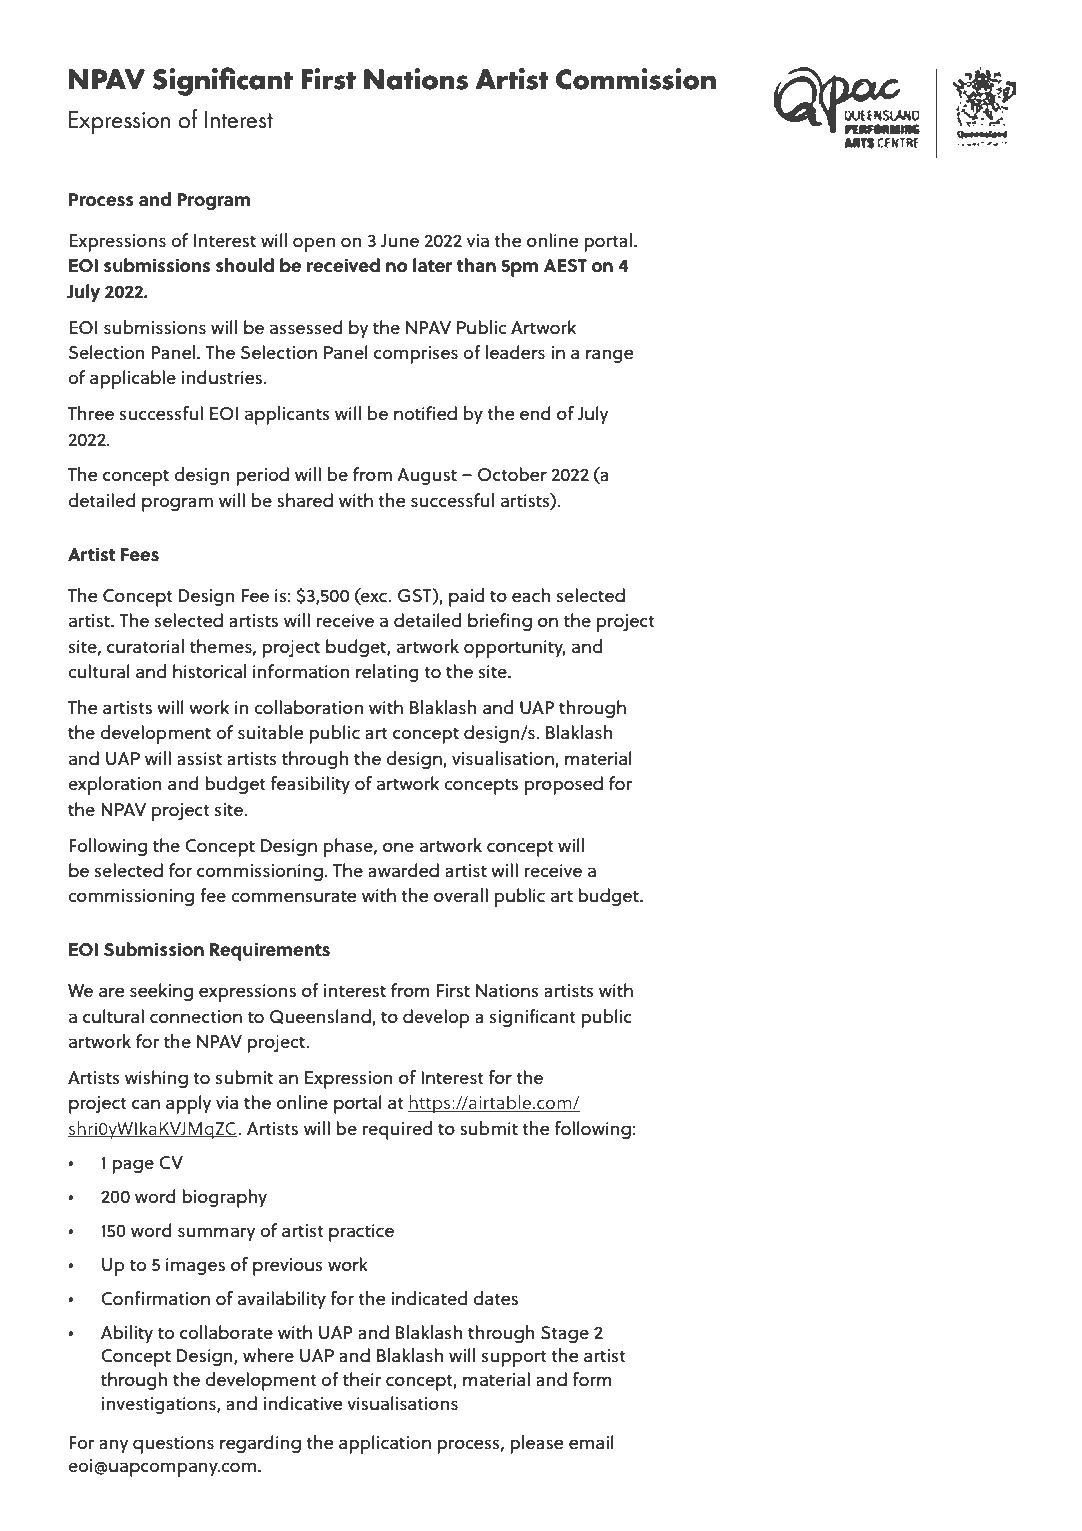 The height and width of the document is (1531, 1082). What do you see at coordinates (160, 1405) in the document?
I see `investigations` at bounding box center [160, 1405].
